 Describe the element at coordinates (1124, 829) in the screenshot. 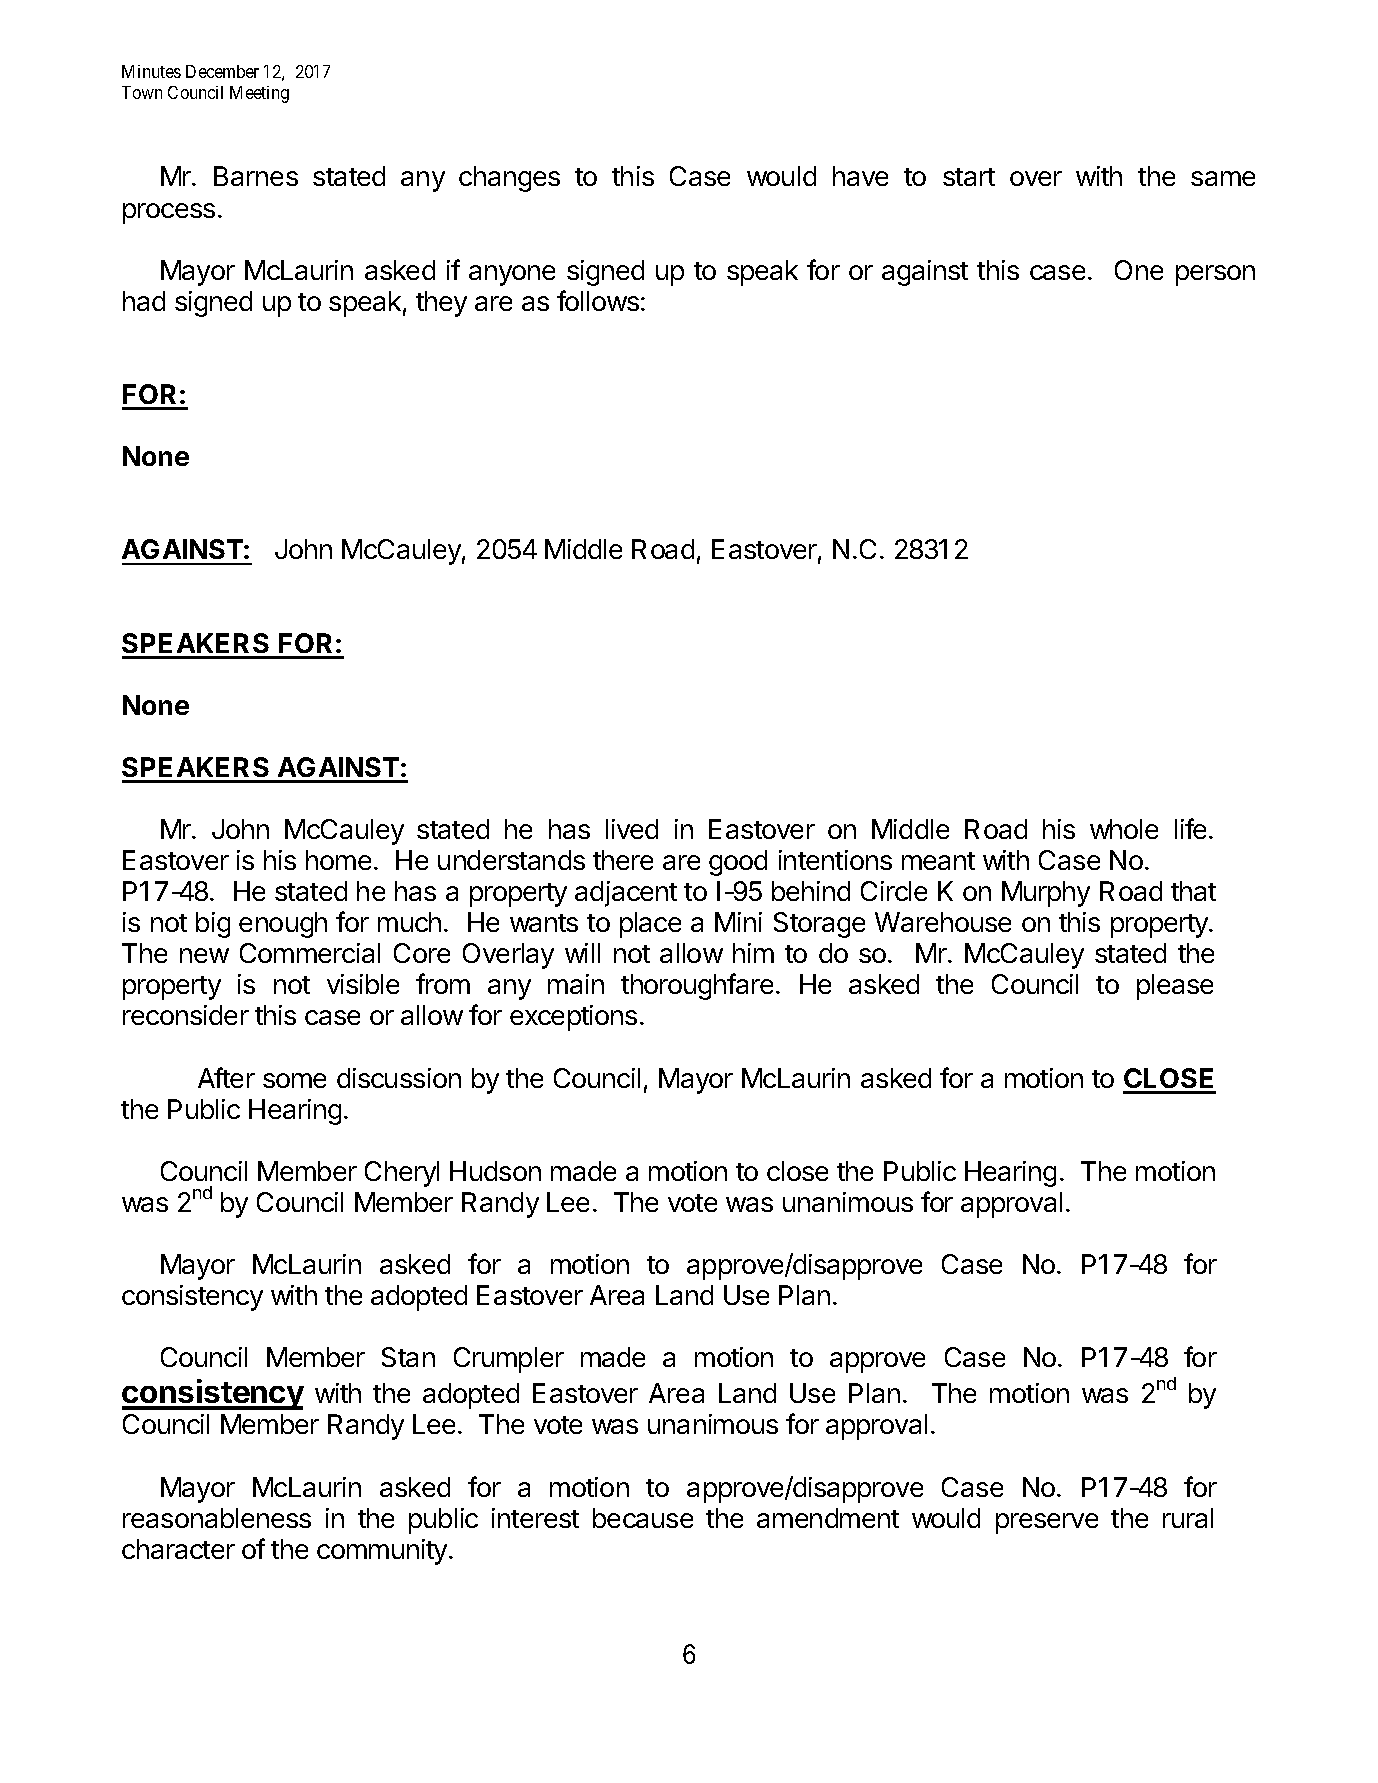

I see `whole` at that location.
